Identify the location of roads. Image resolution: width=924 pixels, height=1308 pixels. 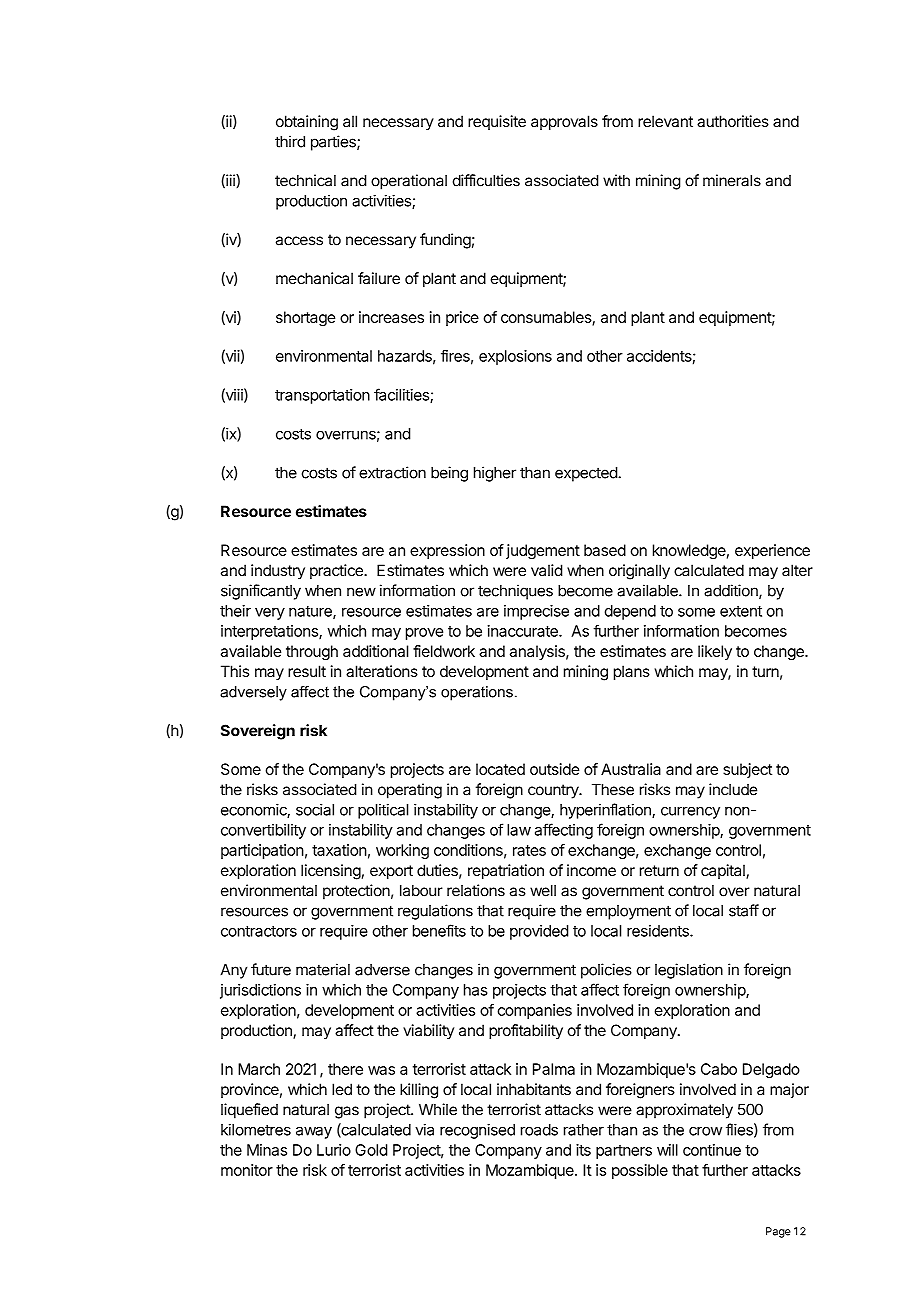
(539, 1130).
